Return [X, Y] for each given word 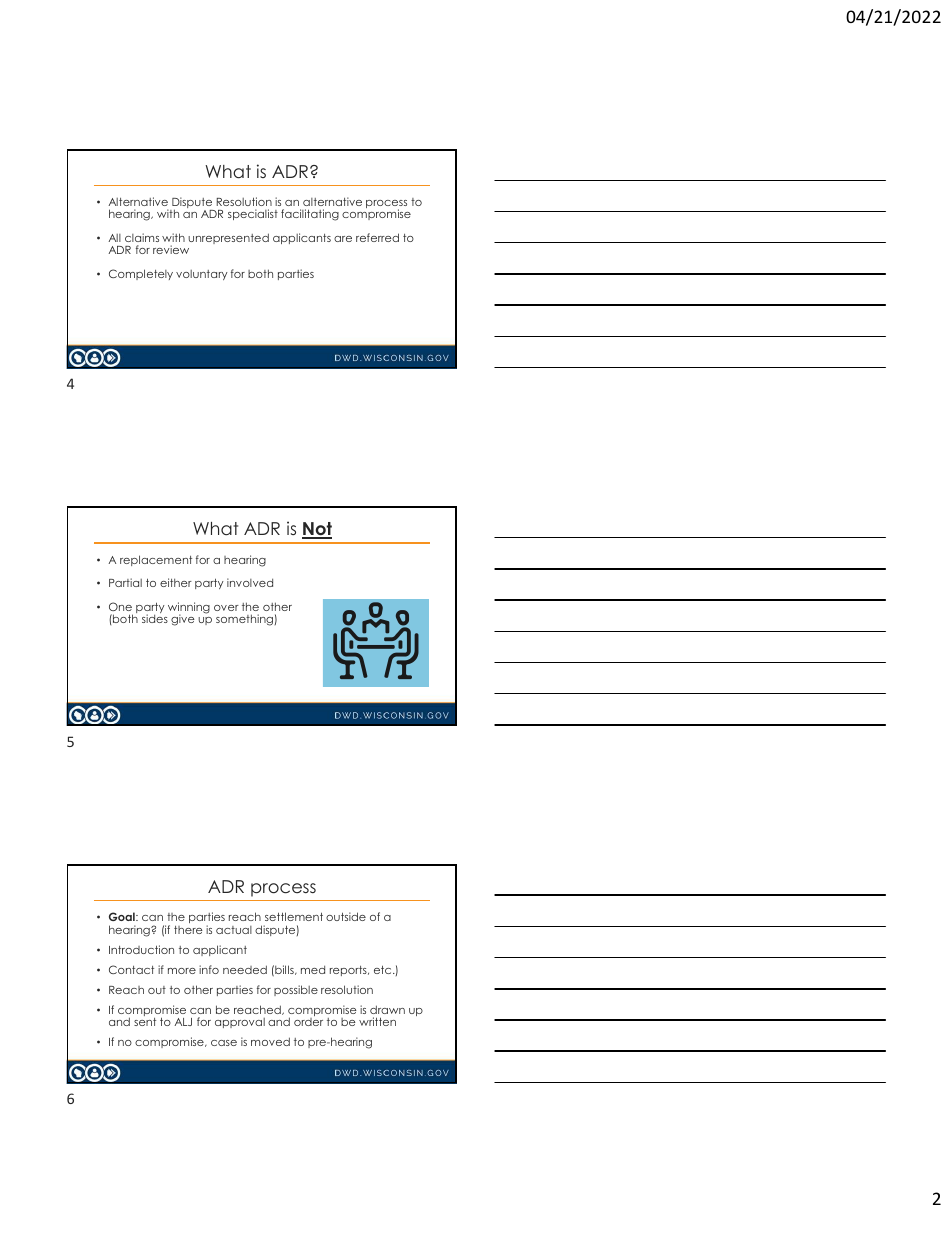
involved [250, 582]
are [343, 239]
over [226, 608]
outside [346, 916]
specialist [253, 214]
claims [142, 237]
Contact [131, 969]
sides [155, 618]
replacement [156, 560]
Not [317, 530]
